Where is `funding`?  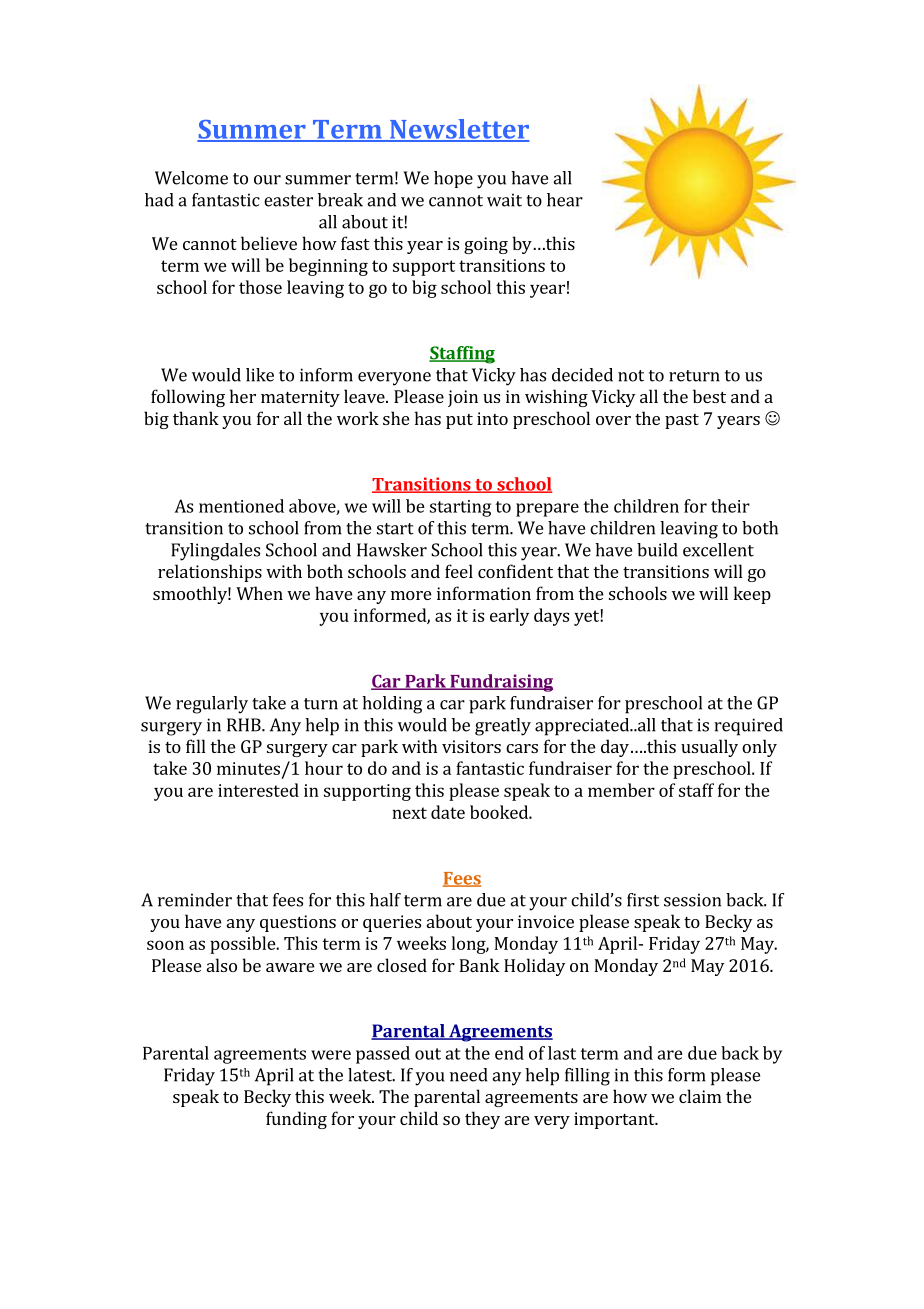
funding is located at coordinates (296, 1120).
